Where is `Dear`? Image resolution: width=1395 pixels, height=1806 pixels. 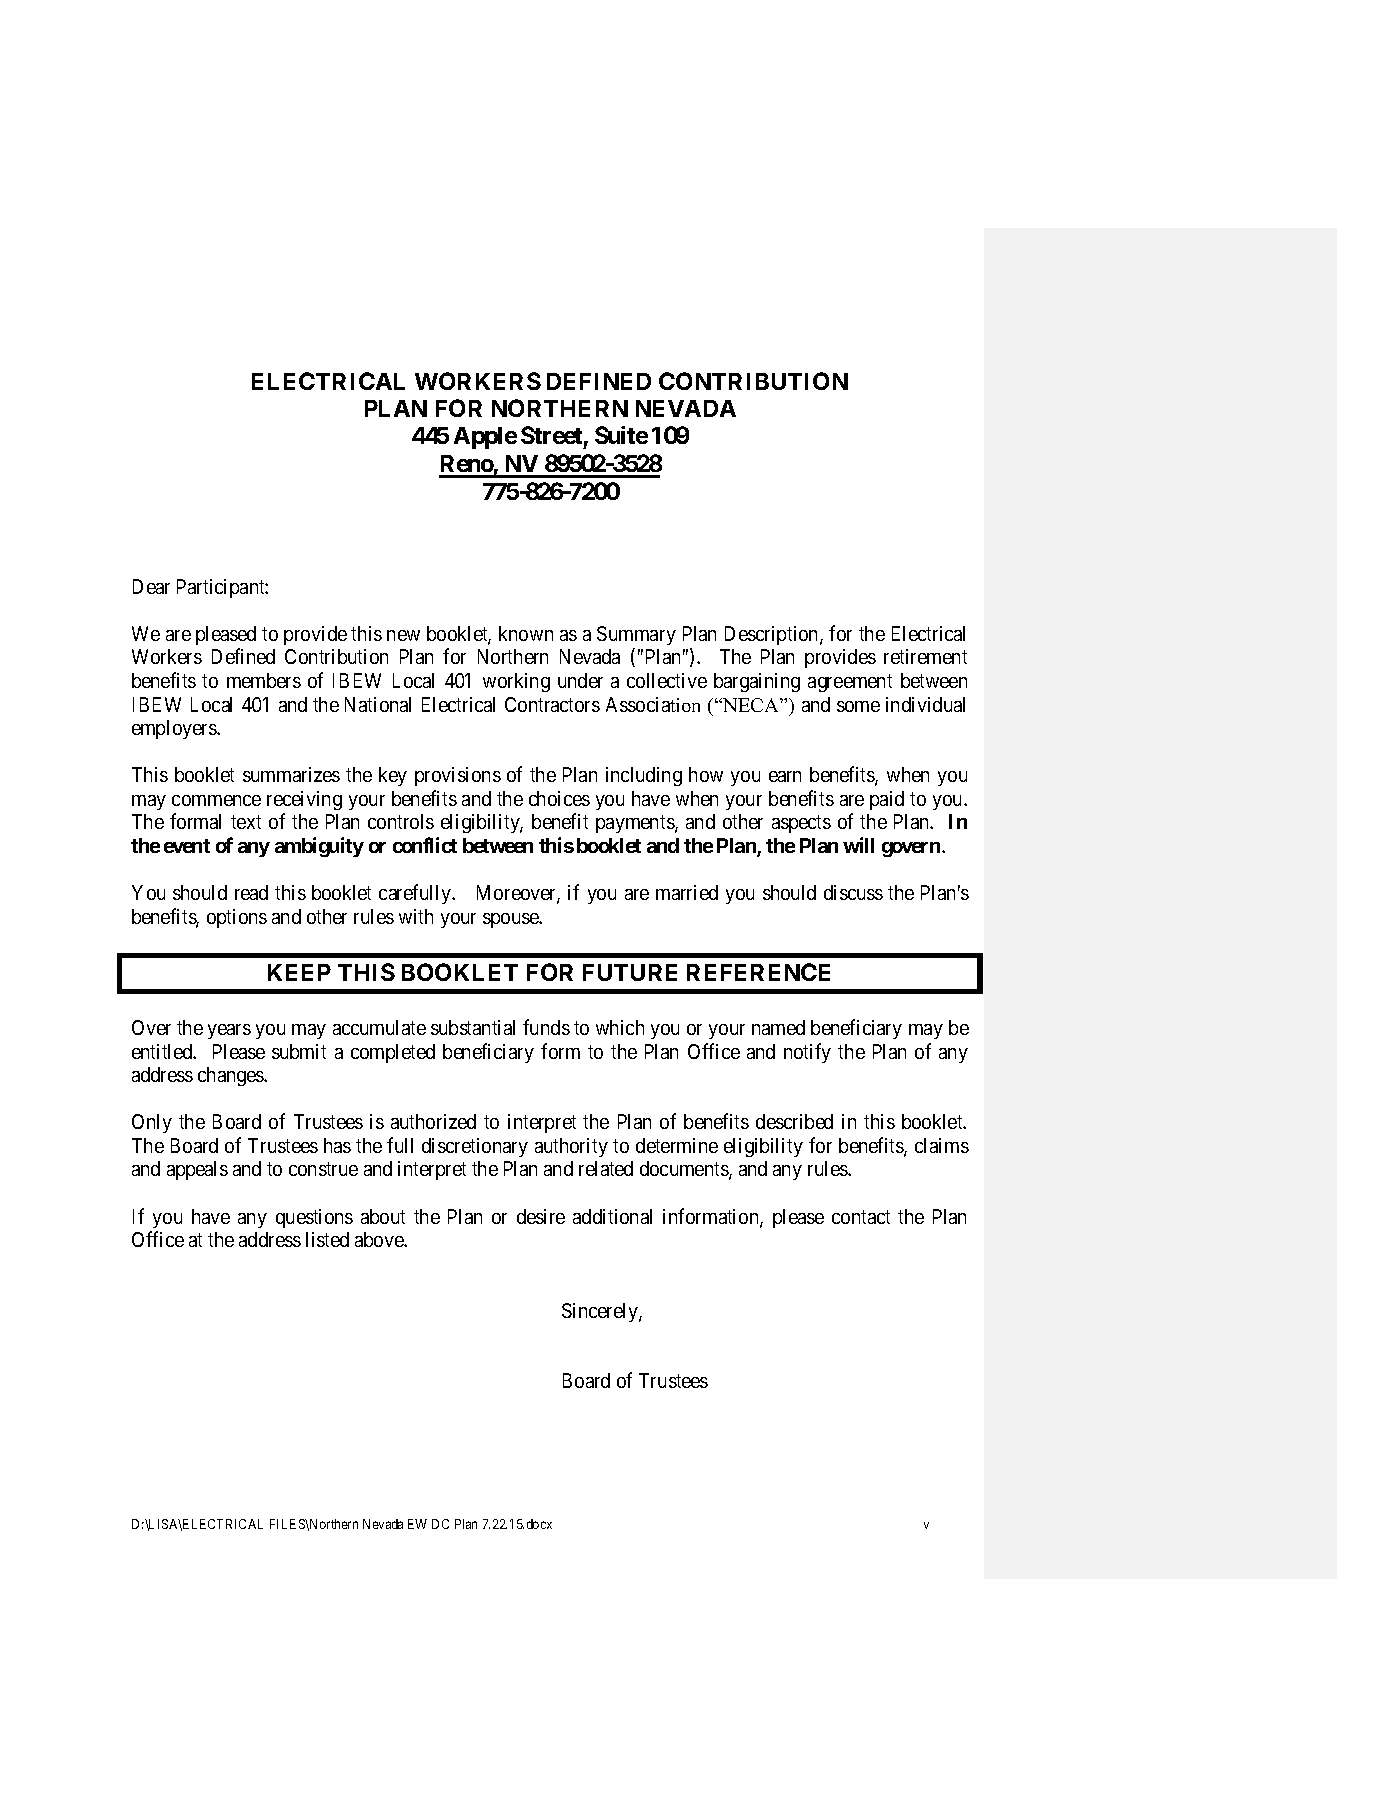
Dear is located at coordinates (151, 586).
